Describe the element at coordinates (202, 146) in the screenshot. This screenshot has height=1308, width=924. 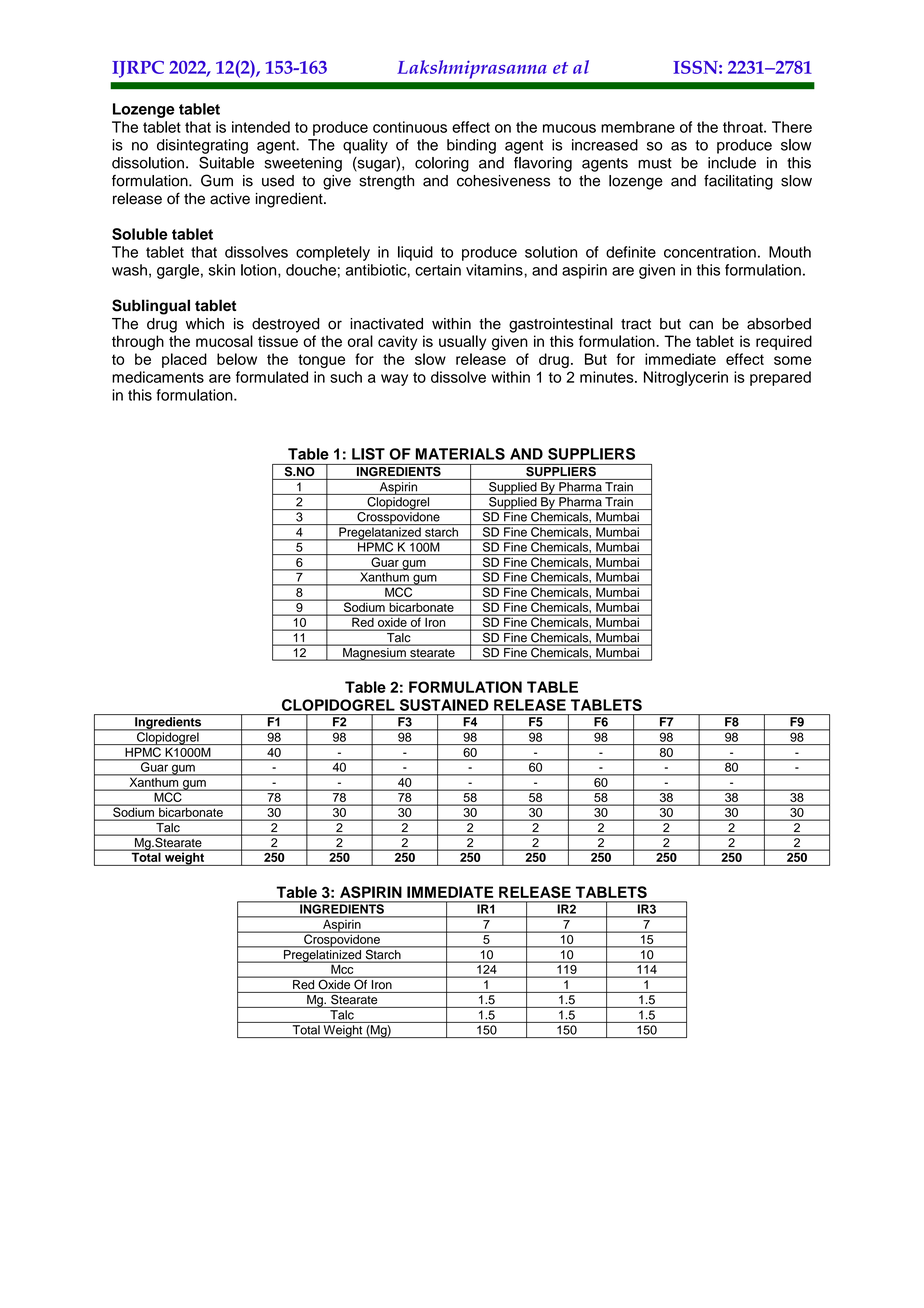
I see `disintegrating` at that location.
